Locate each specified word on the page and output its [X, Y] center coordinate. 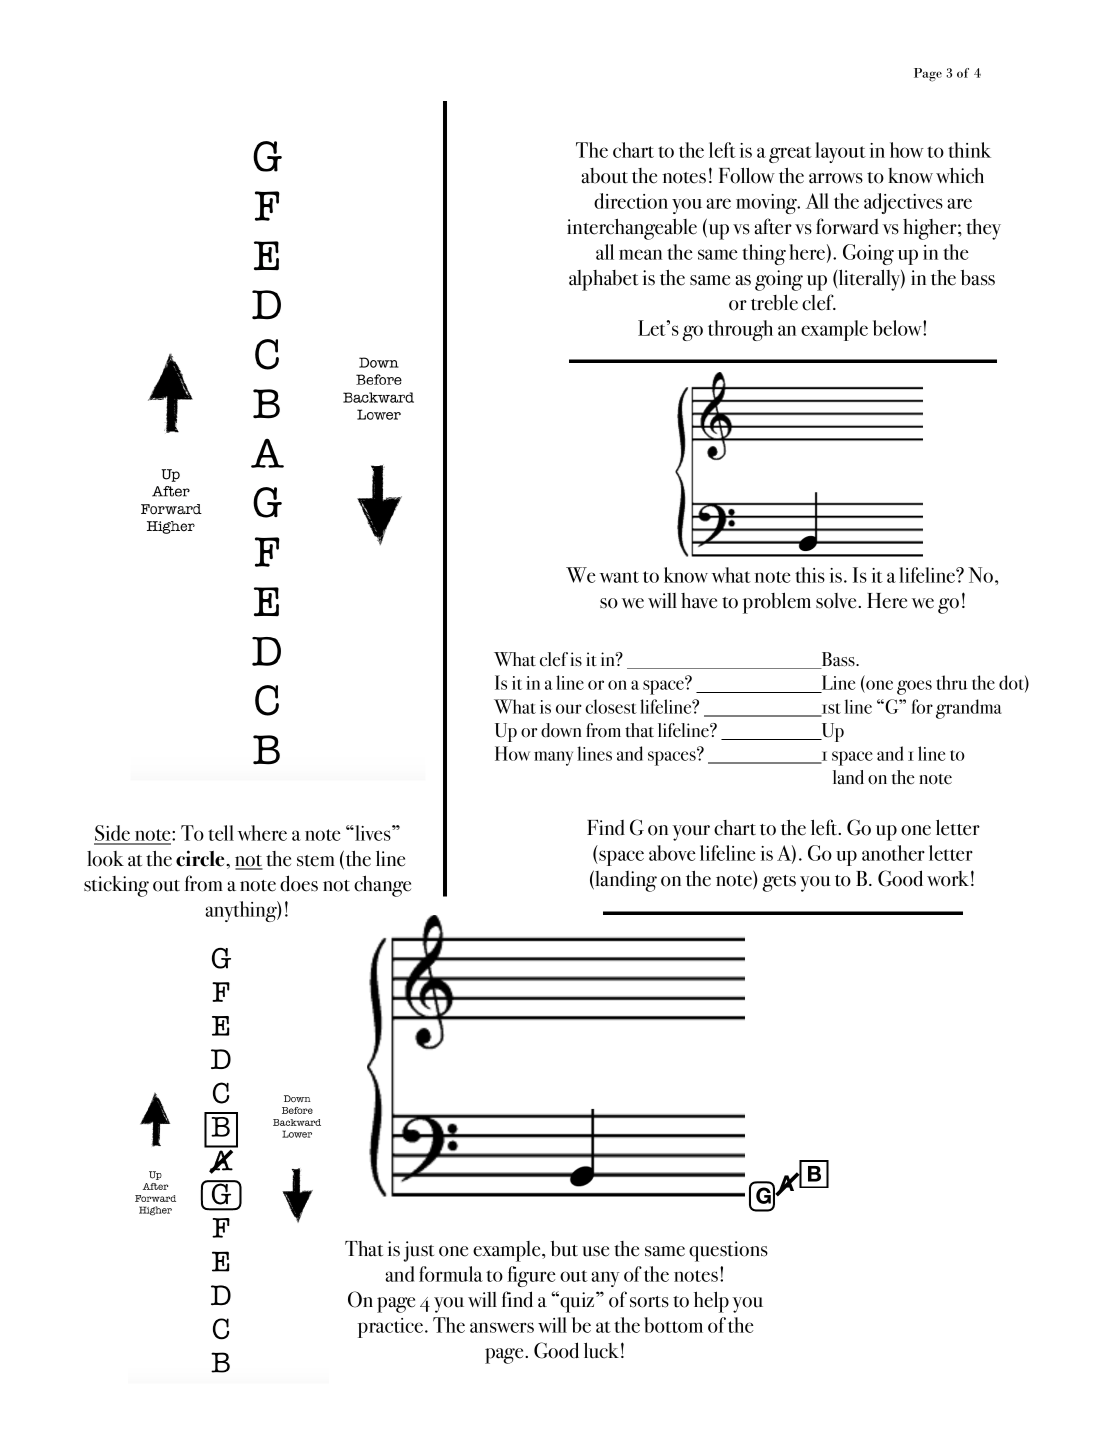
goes [914, 687]
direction [631, 201]
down [561, 730]
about [605, 176]
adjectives [903, 203]
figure [531, 1276]
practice [390, 1328]
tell [221, 833]
